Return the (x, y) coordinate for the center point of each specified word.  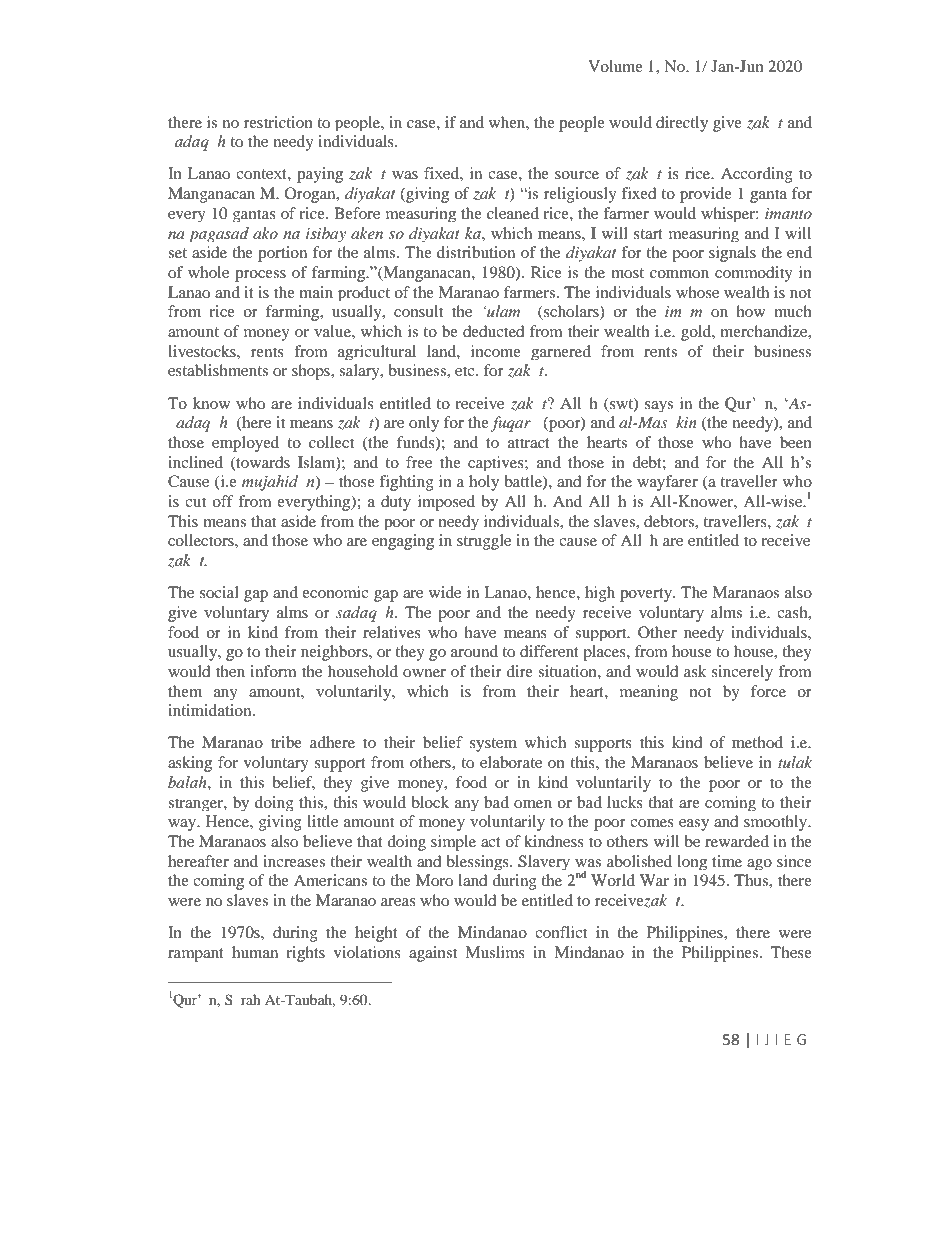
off (223, 501)
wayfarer (667, 483)
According (757, 175)
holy (484, 483)
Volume (615, 66)
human (255, 952)
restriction (278, 122)
